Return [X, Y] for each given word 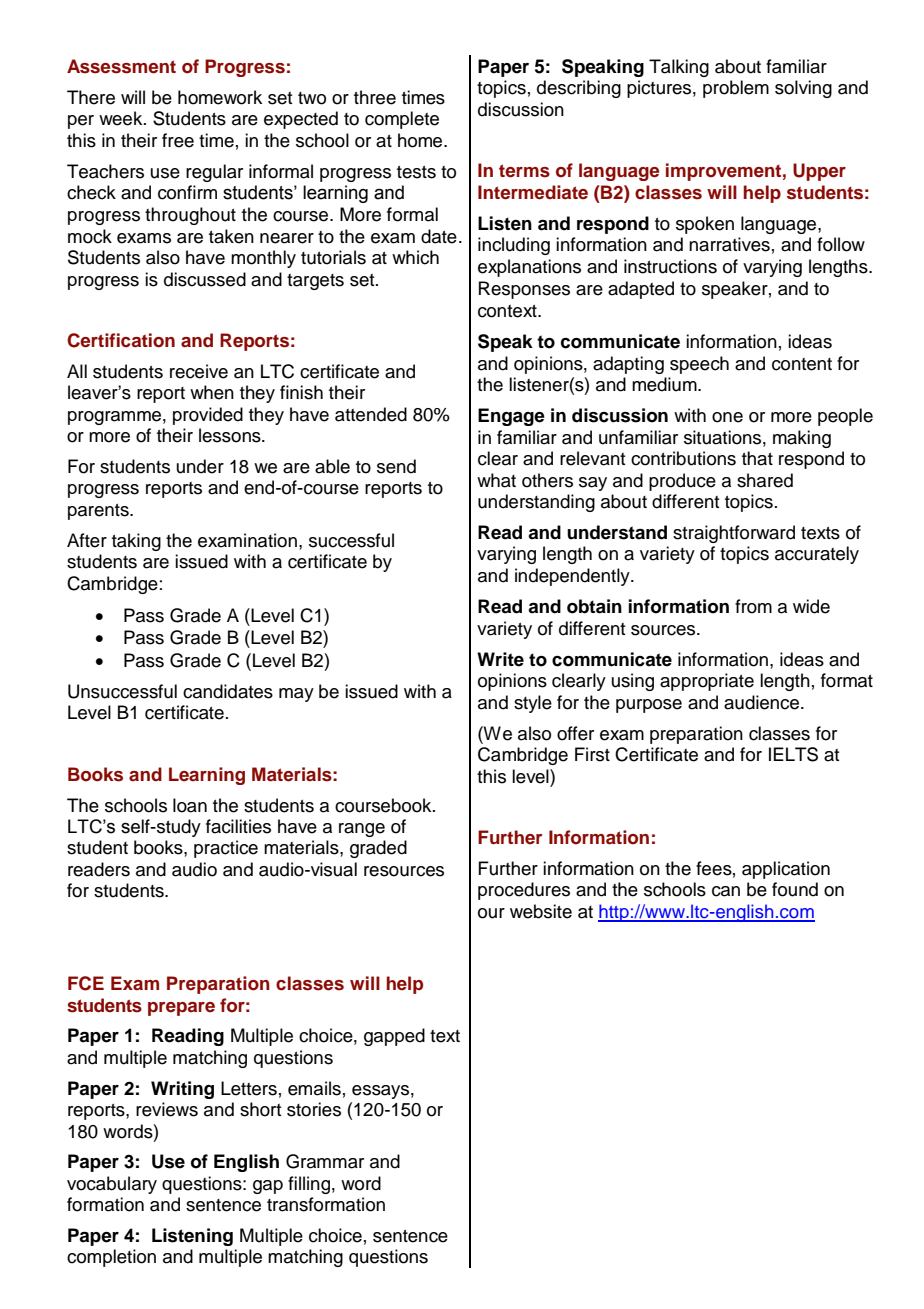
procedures [524, 891]
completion [111, 1258]
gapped [394, 1037]
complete [402, 120]
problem [736, 89]
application [786, 870]
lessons [231, 435]
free [178, 140]
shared [765, 480]
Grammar [325, 1161]
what [496, 480]
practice [226, 849]
